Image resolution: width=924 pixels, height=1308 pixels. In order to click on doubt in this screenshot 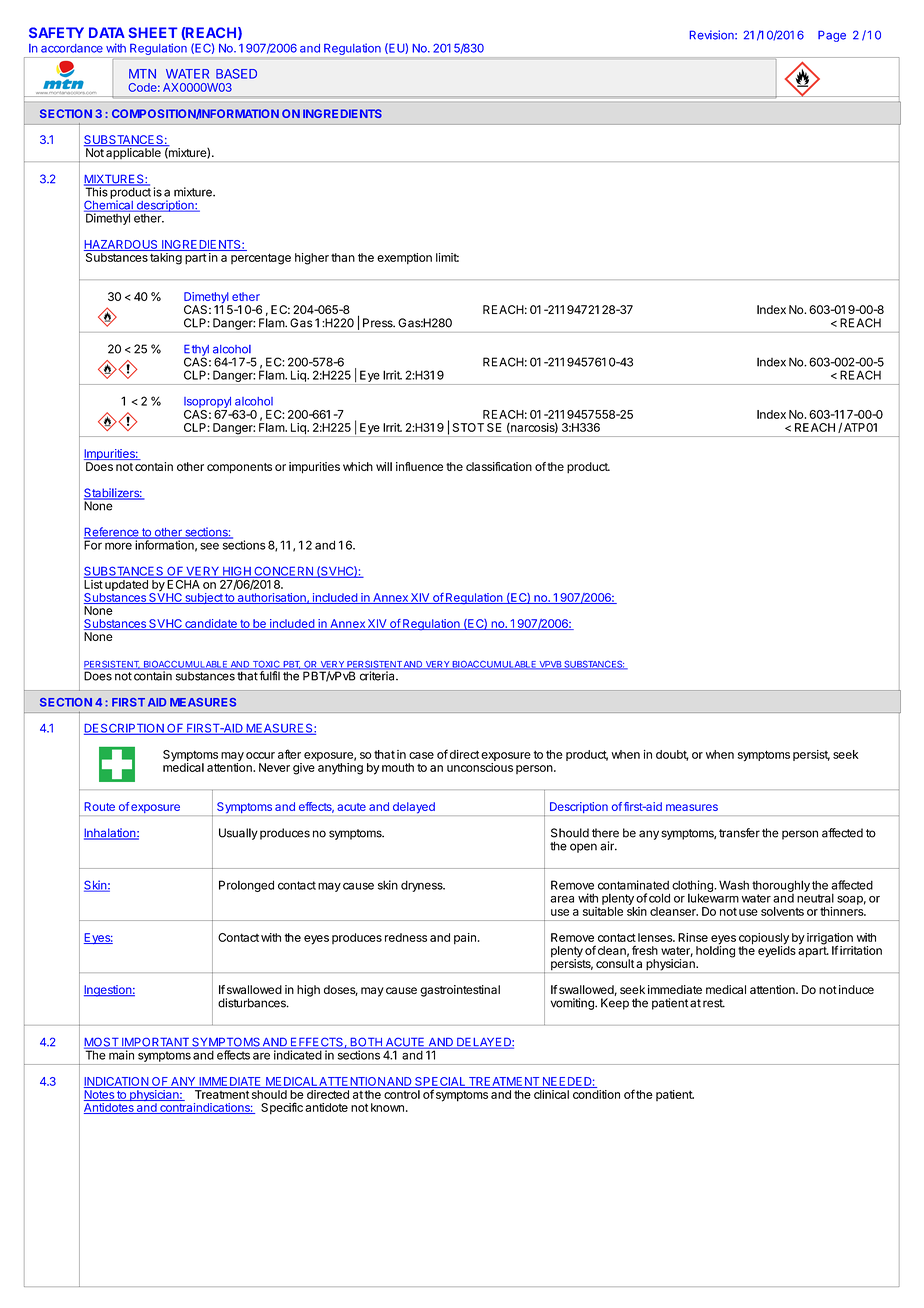, I will do `click(672, 755)`.
